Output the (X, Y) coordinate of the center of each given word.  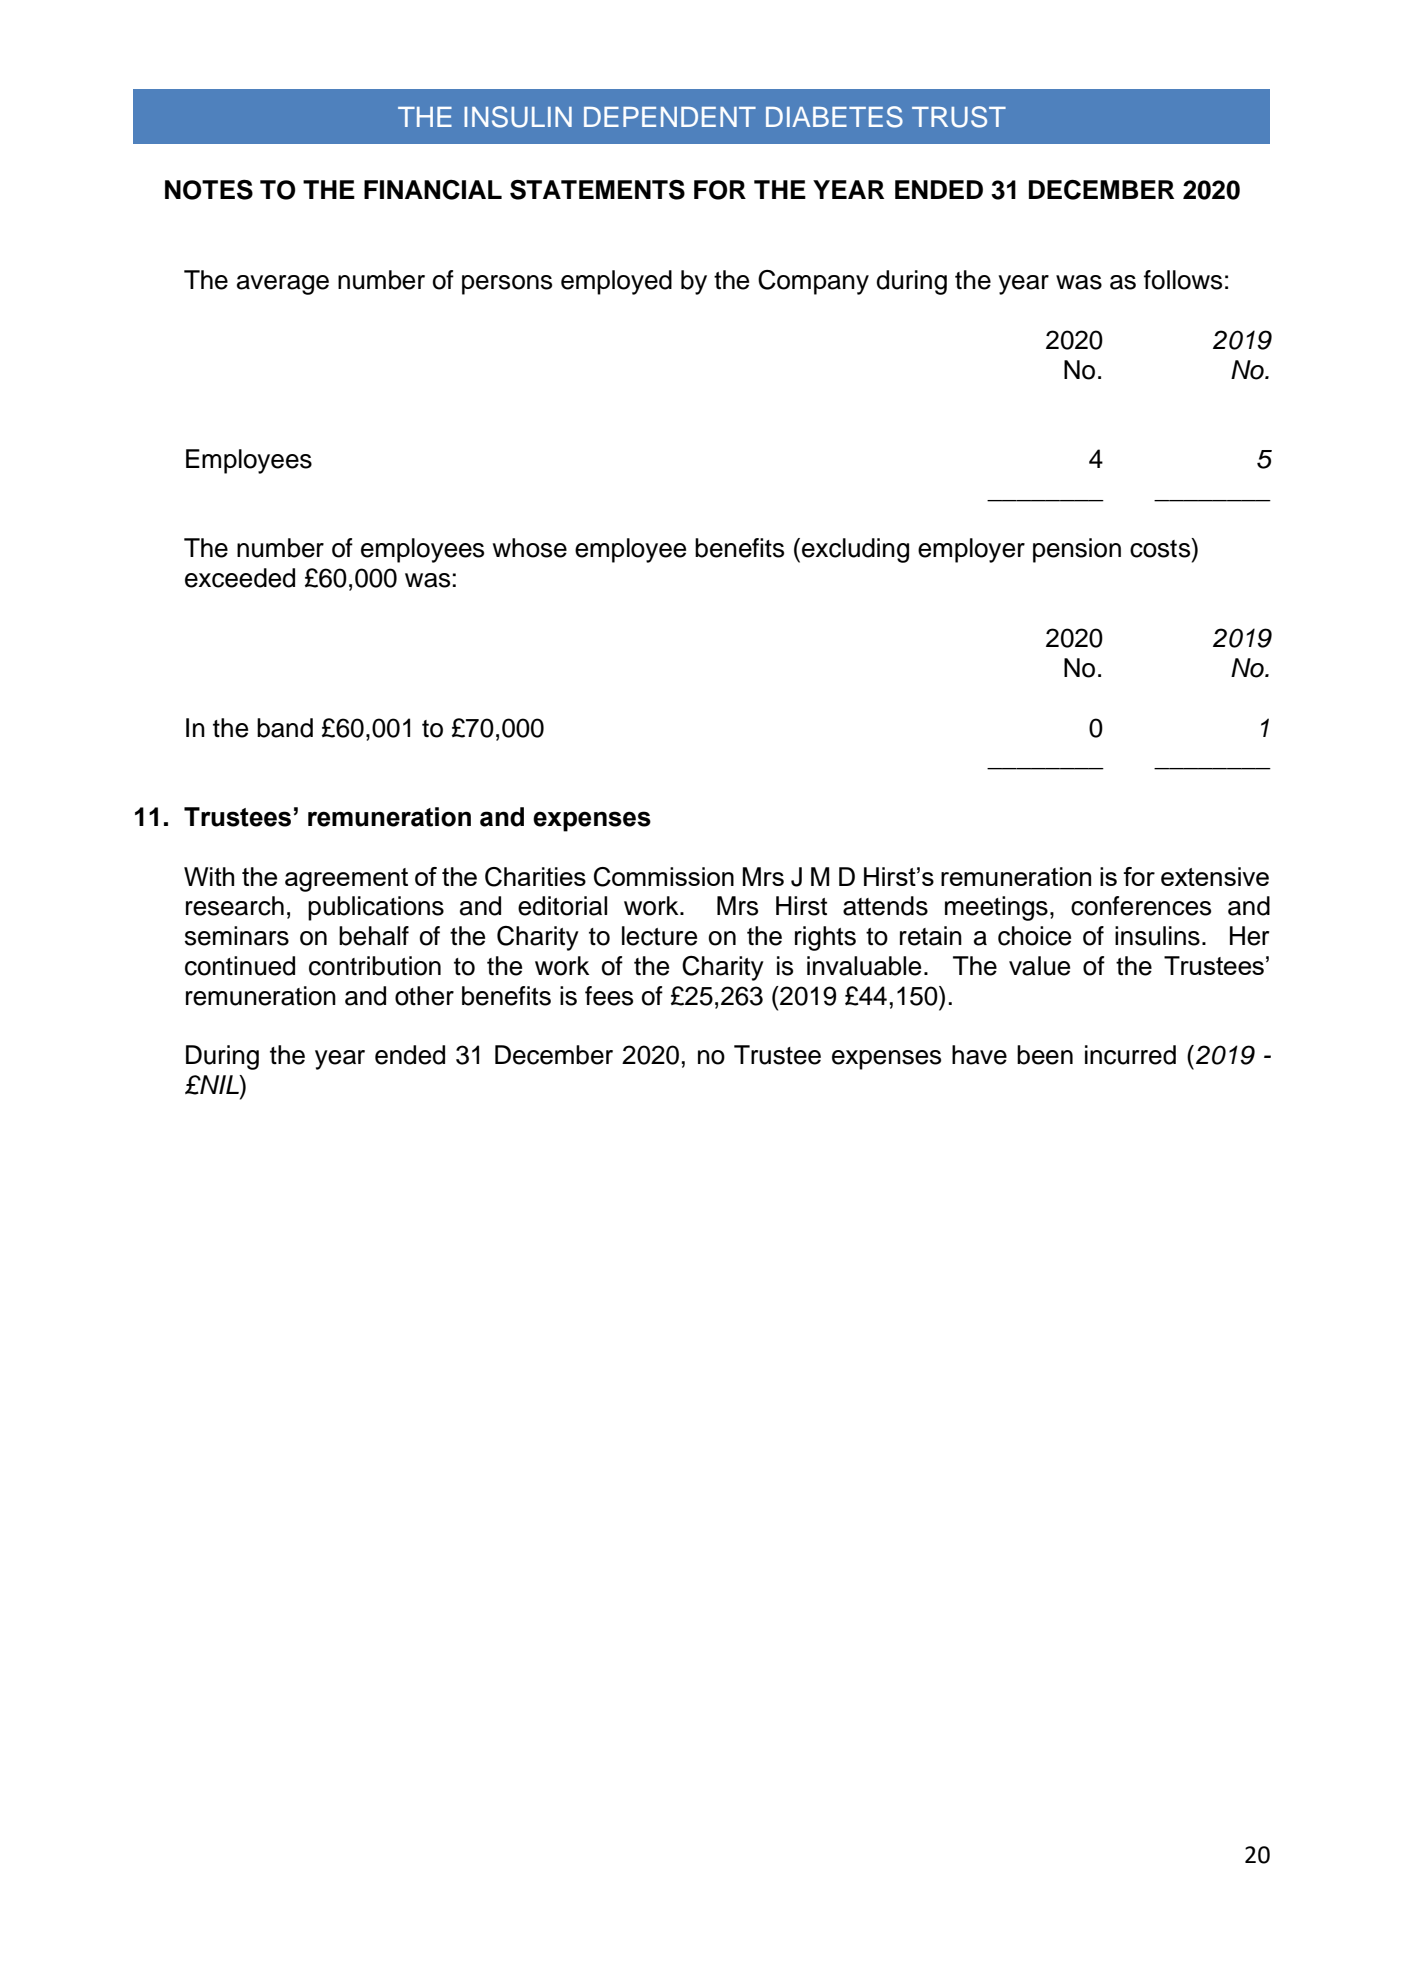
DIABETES (834, 117)
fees (609, 996)
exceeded (240, 578)
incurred (1130, 1055)
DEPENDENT (670, 117)
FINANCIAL (433, 190)
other (424, 996)
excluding (855, 550)
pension (1077, 550)
